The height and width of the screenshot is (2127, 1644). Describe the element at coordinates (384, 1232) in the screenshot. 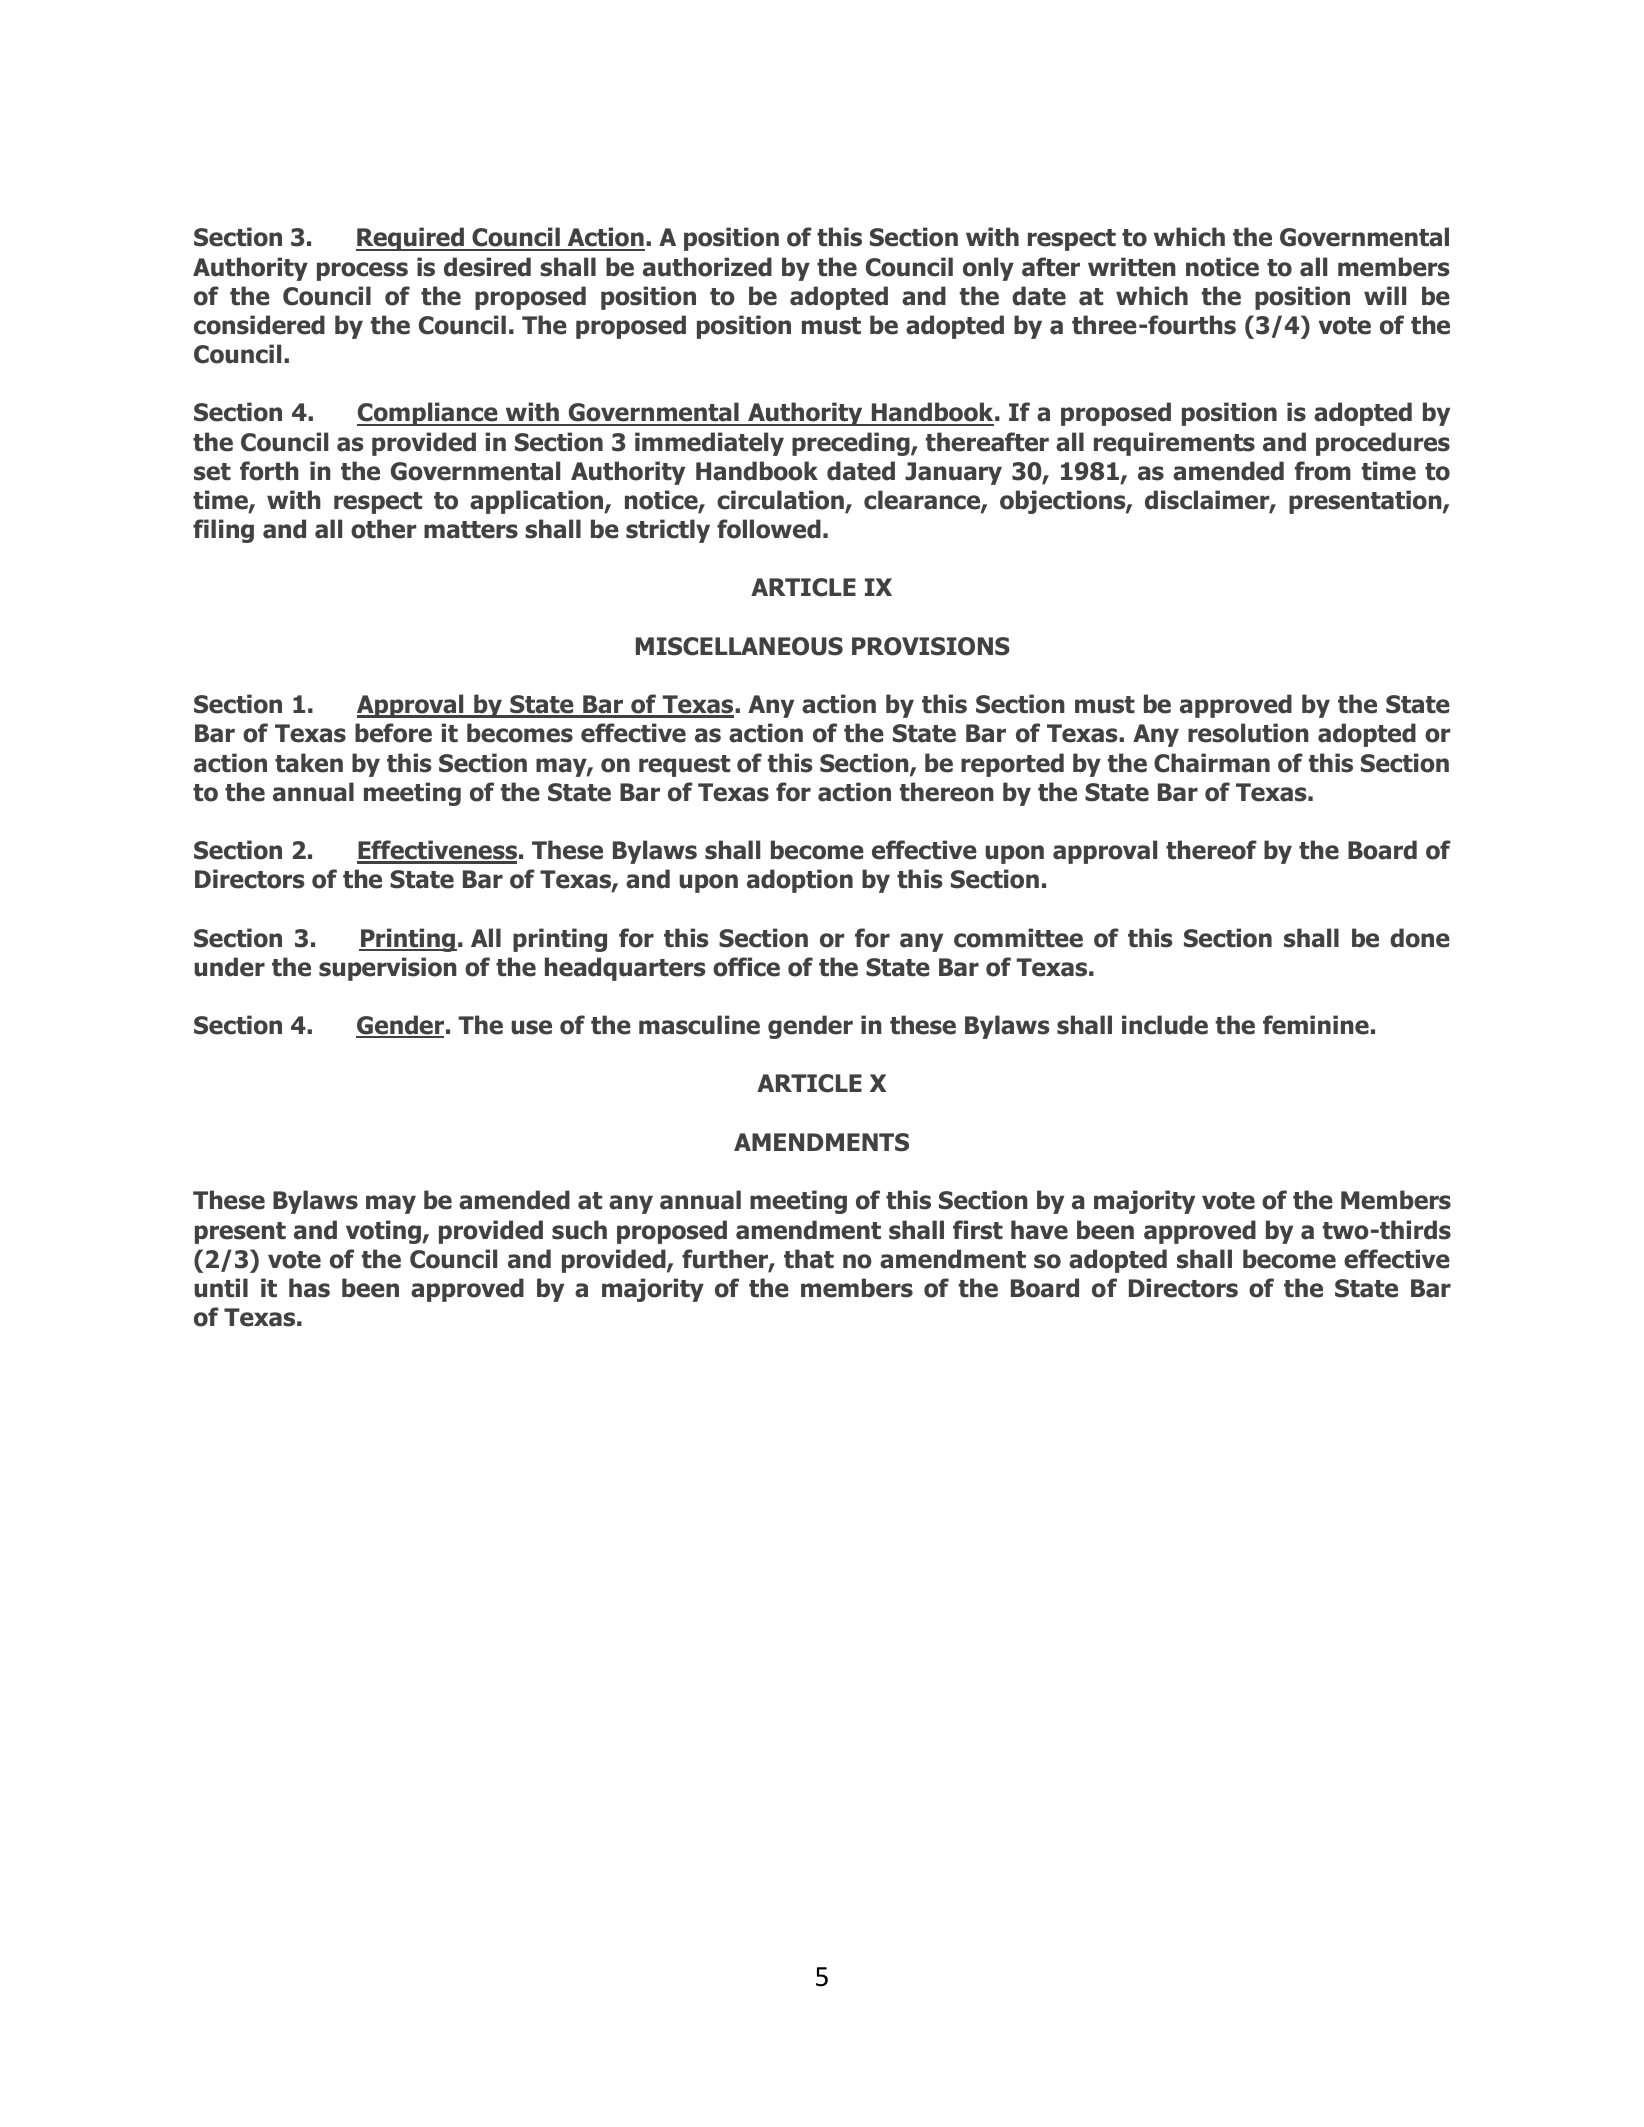

I see `voting` at that location.
